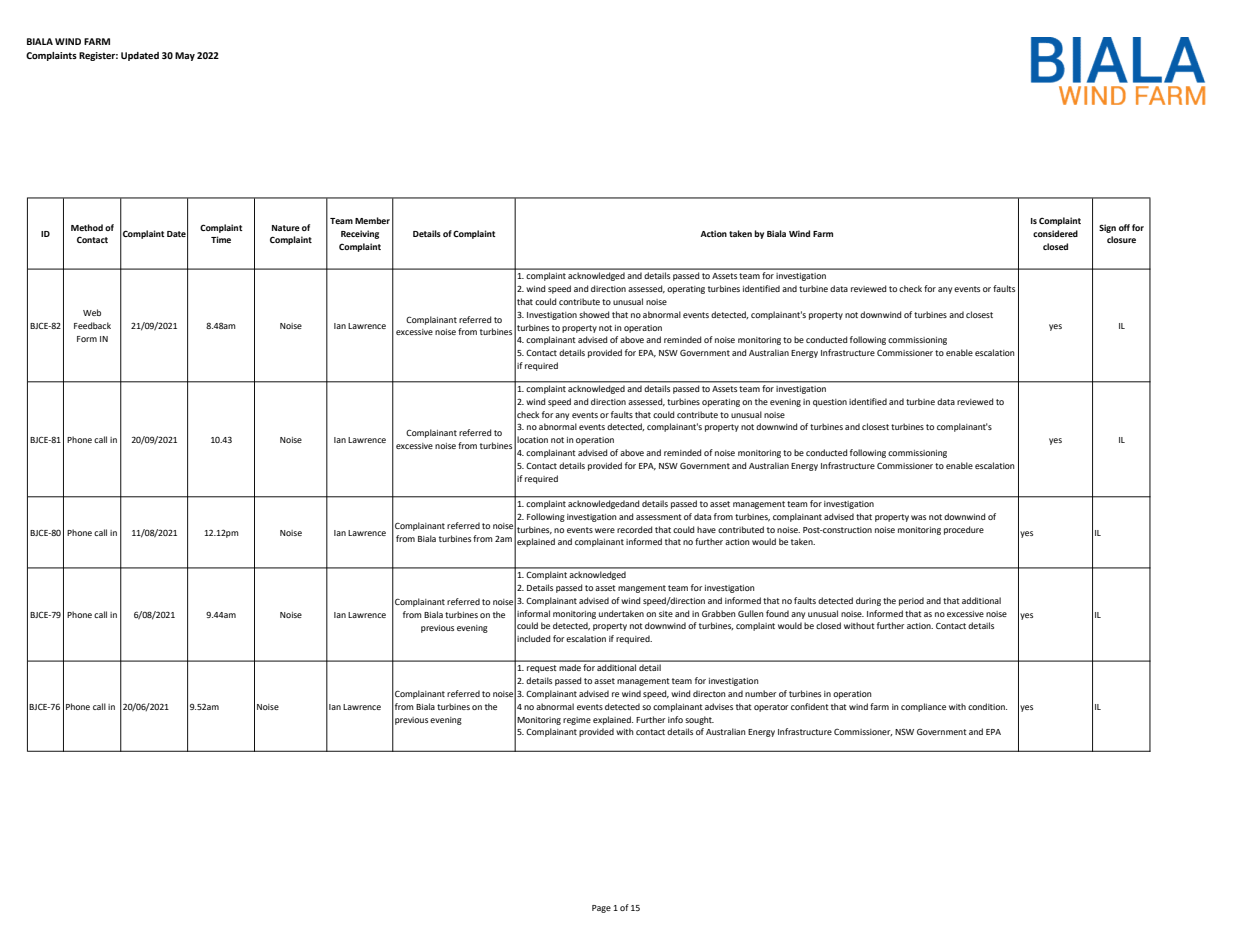  I want to click on request, so click(542, 669).
